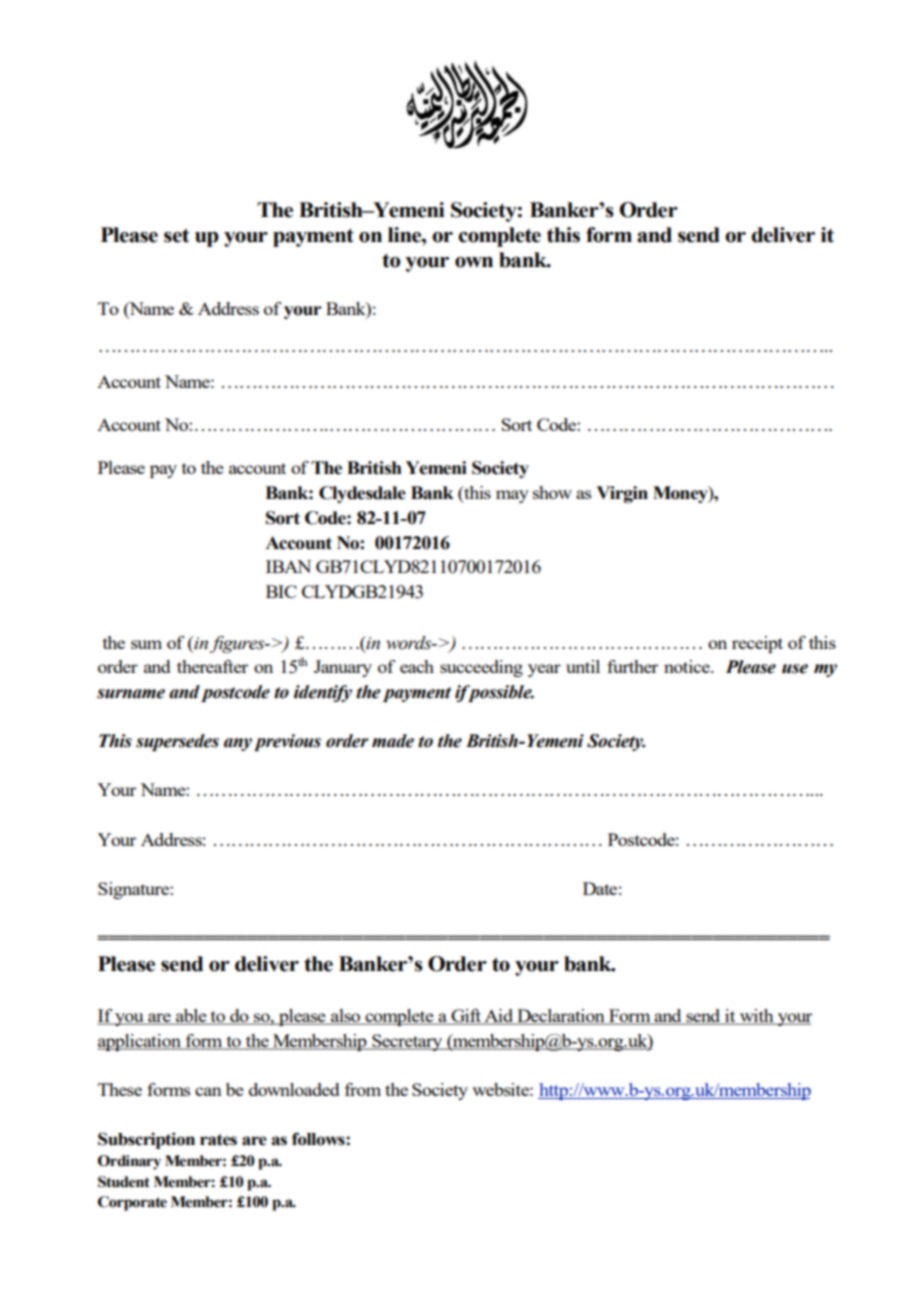 The image size is (924, 1308). I want to click on set, so click(177, 235).
